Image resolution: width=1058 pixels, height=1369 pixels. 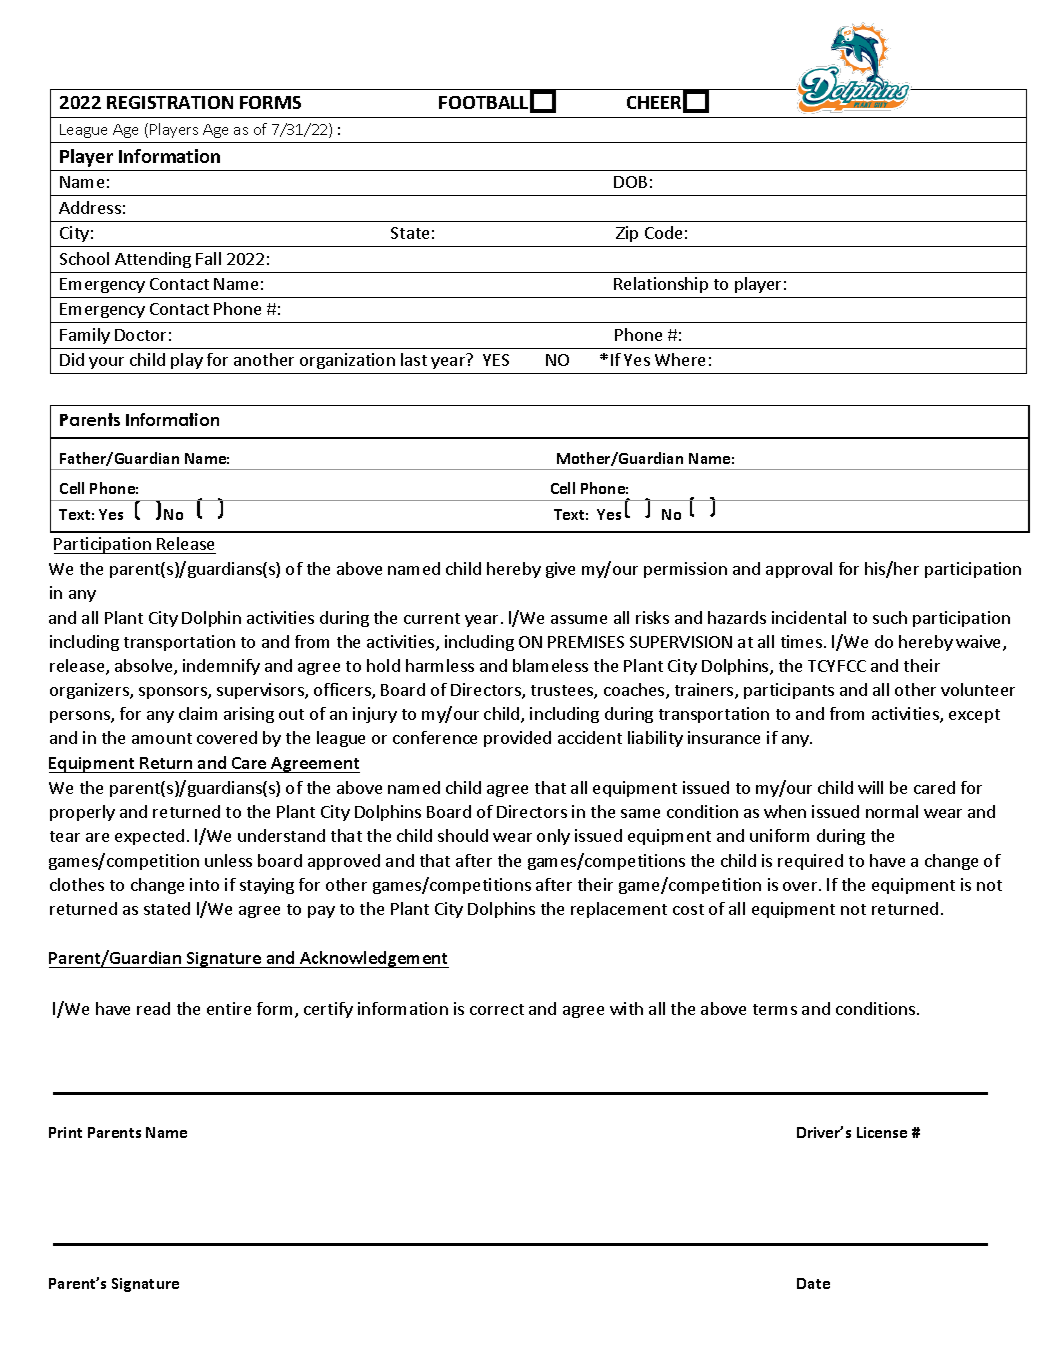 I want to click on DOB, so click(x=630, y=182).
